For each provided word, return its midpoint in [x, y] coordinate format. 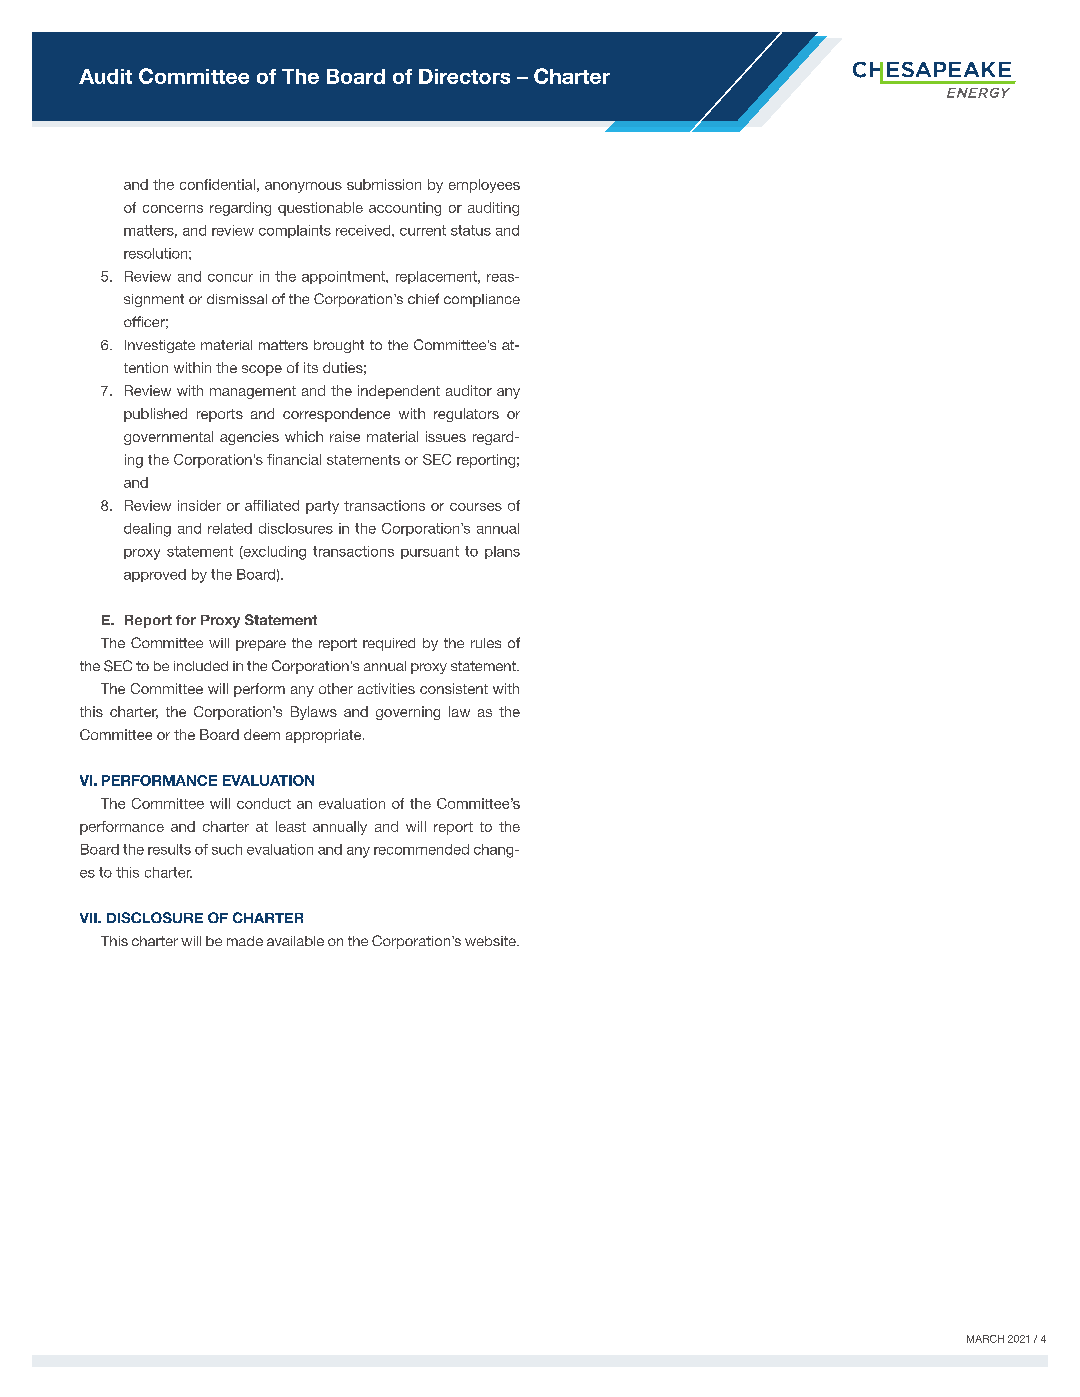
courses [476, 507]
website [491, 941]
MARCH [985, 1339]
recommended [421, 849]
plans [502, 552]
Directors [464, 76]
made [245, 941]
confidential [217, 184]
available [295, 941]
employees [484, 186]
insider [199, 505]
